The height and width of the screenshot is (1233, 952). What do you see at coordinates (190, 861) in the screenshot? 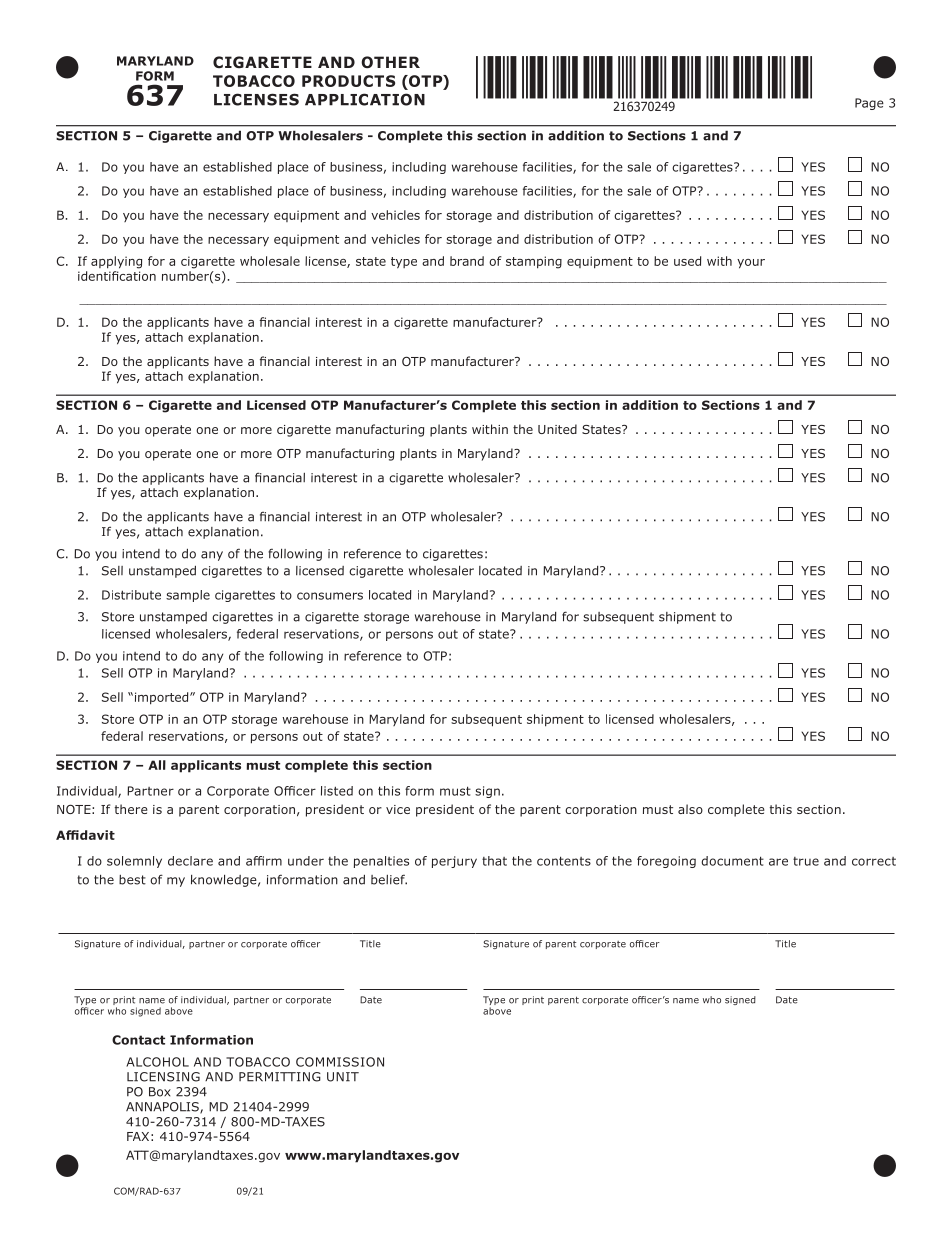
I see `declare` at bounding box center [190, 861].
